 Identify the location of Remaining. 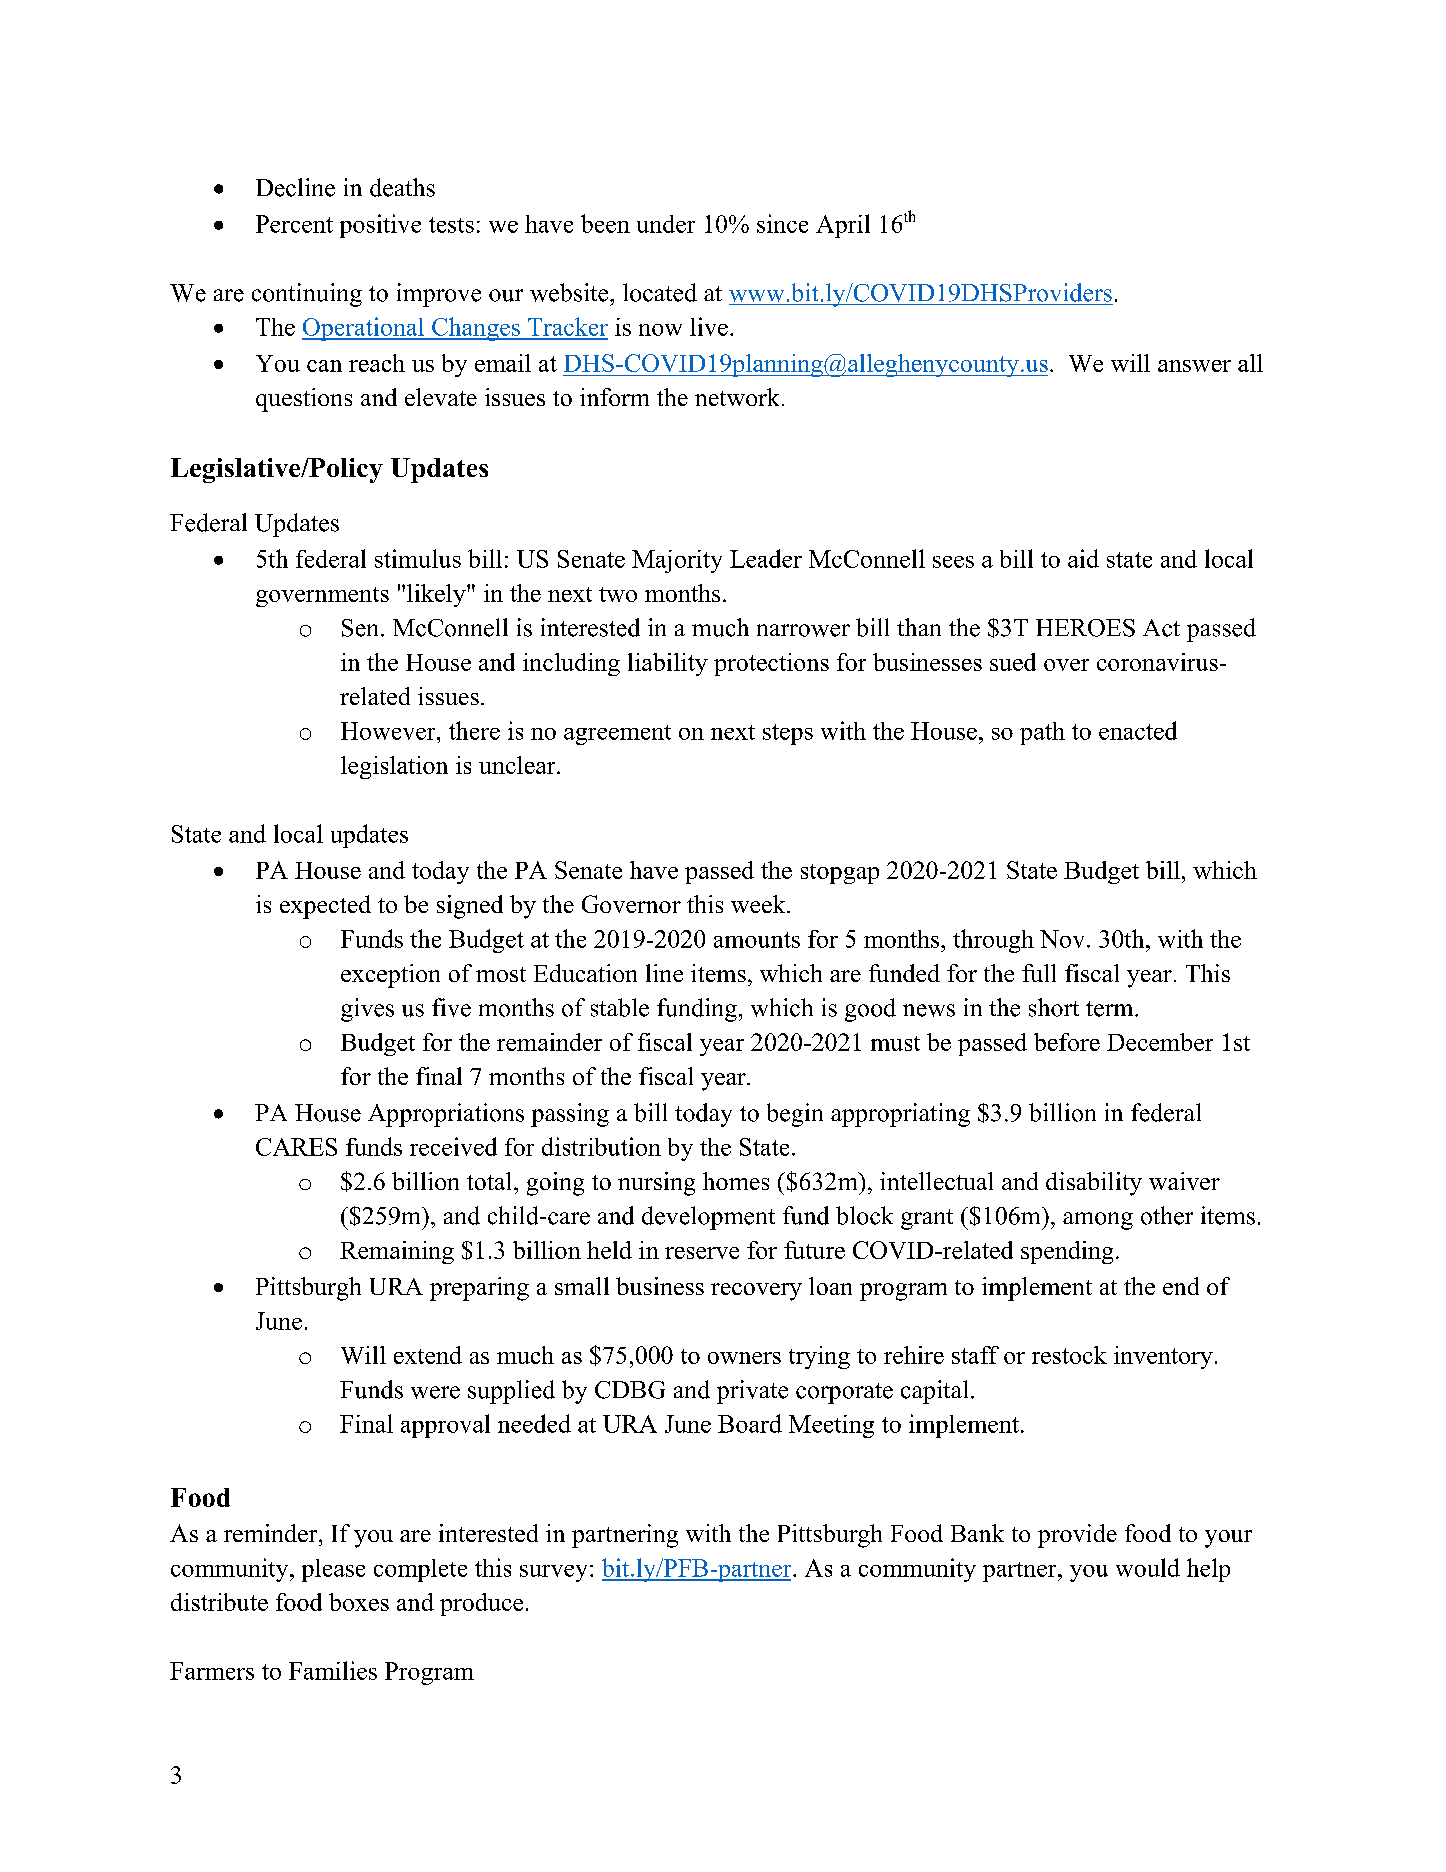
(397, 1252).
